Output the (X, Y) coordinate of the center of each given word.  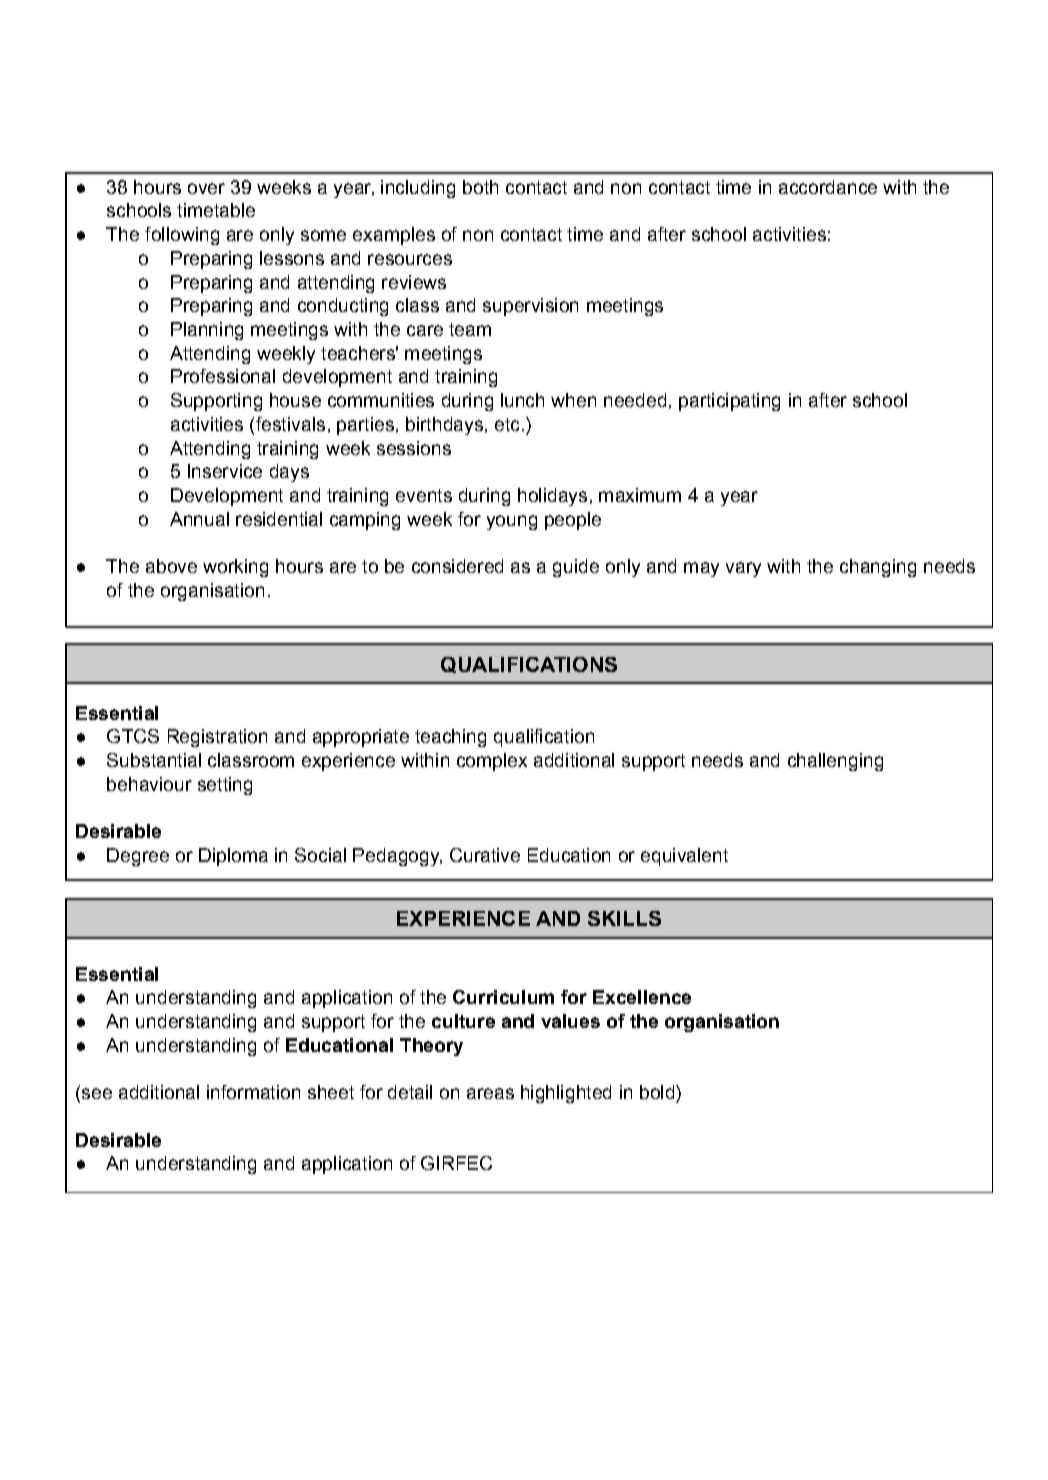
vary (743, 569)
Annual (199, 519)
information (253, 1092)
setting (225, 786)
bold (658, 1092)
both (480, 187)
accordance (828, 187)
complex (492, 762)
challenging (835, 762)
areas (490, 1093)
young (512, 522)
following (182, 236)
